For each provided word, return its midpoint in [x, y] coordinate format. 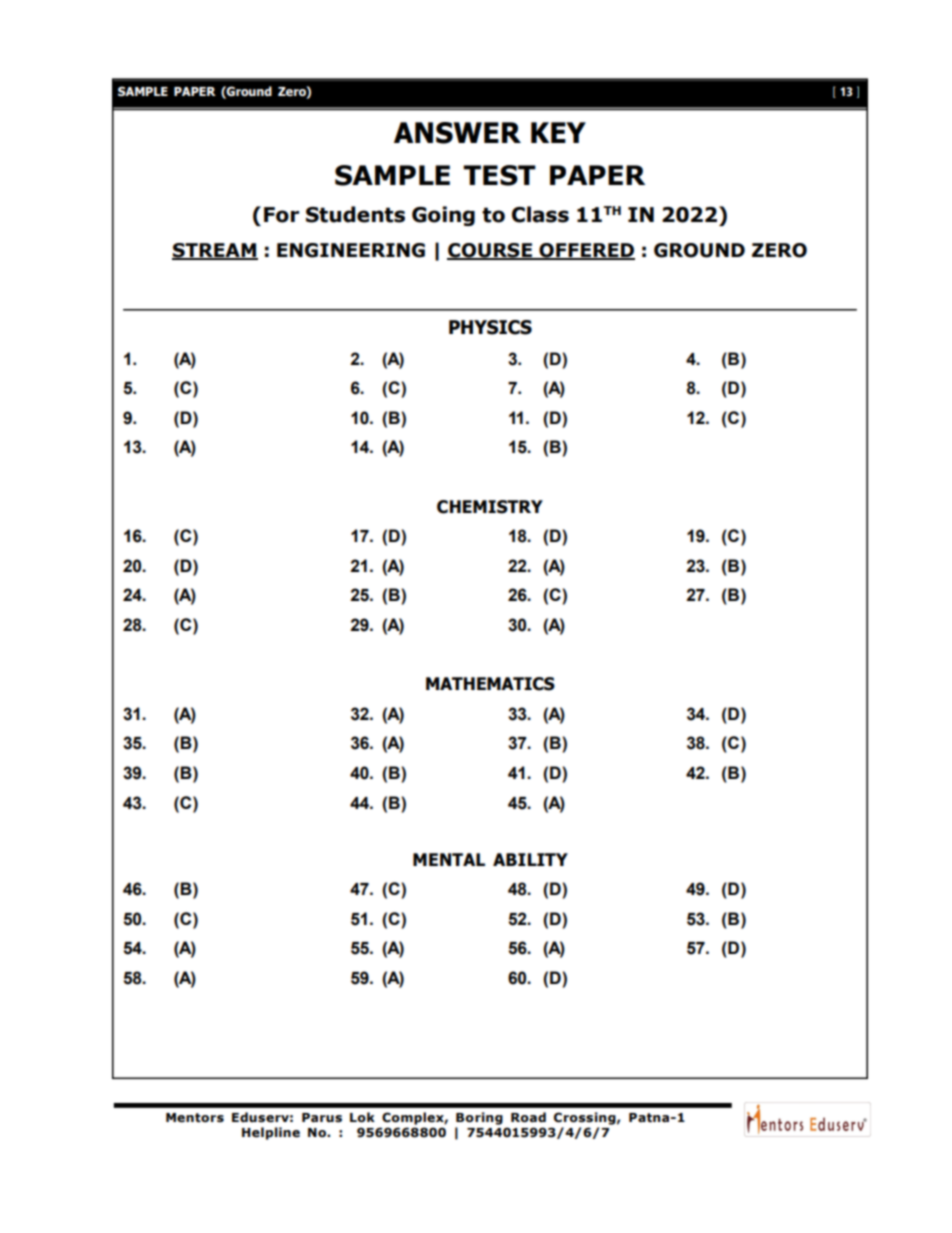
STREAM [215, 251]
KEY [558, 132]
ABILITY [530, 859]
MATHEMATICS [490, 684]
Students [355, 214]
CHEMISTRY [490, 507]
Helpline [271, 1133]
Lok [362, 1117]
